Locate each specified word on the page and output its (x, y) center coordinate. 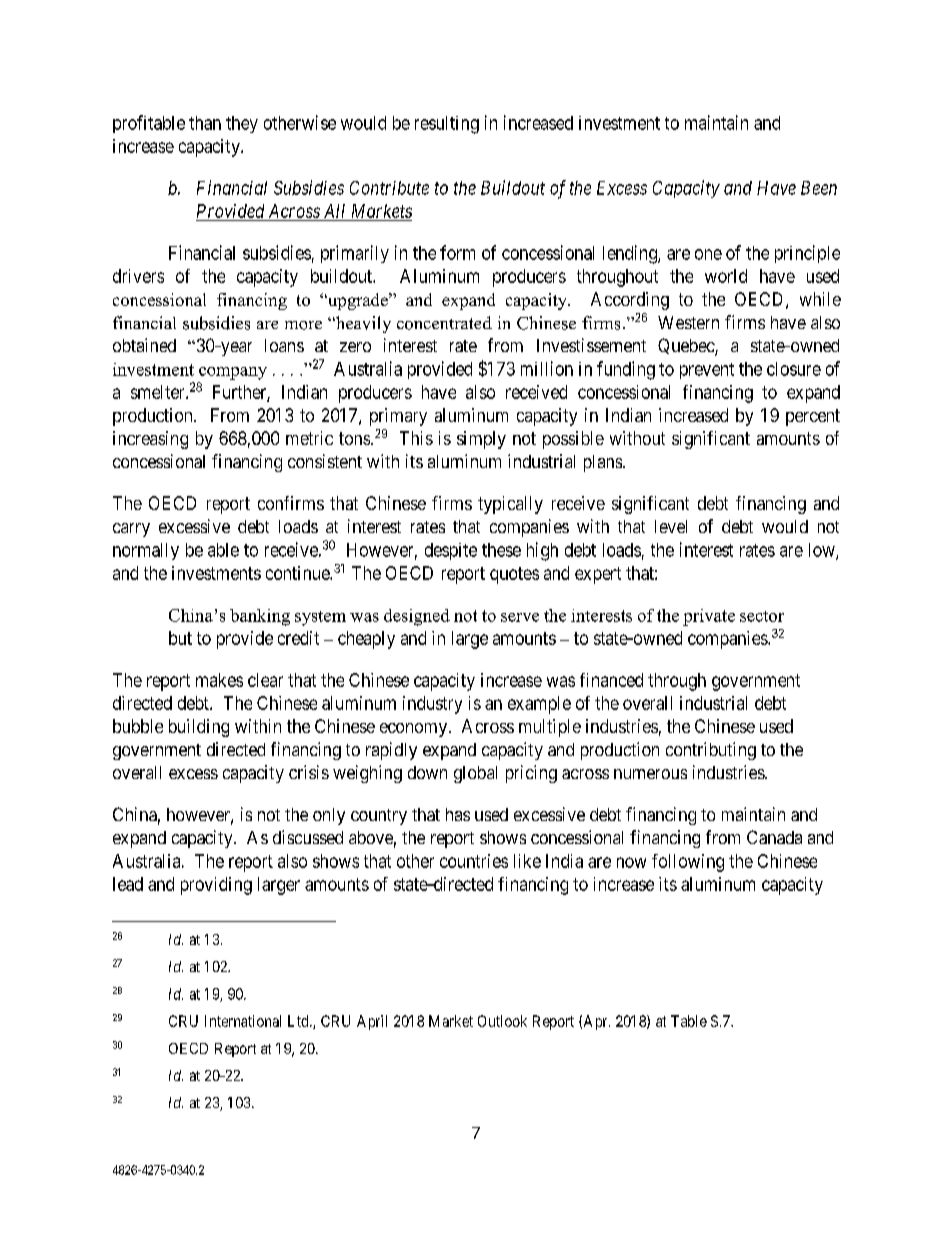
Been (819, 188)
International (243, 1021)
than (205, 123)
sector (762, 616)
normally (146, 551)
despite (451, 551)
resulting (447, 125)
